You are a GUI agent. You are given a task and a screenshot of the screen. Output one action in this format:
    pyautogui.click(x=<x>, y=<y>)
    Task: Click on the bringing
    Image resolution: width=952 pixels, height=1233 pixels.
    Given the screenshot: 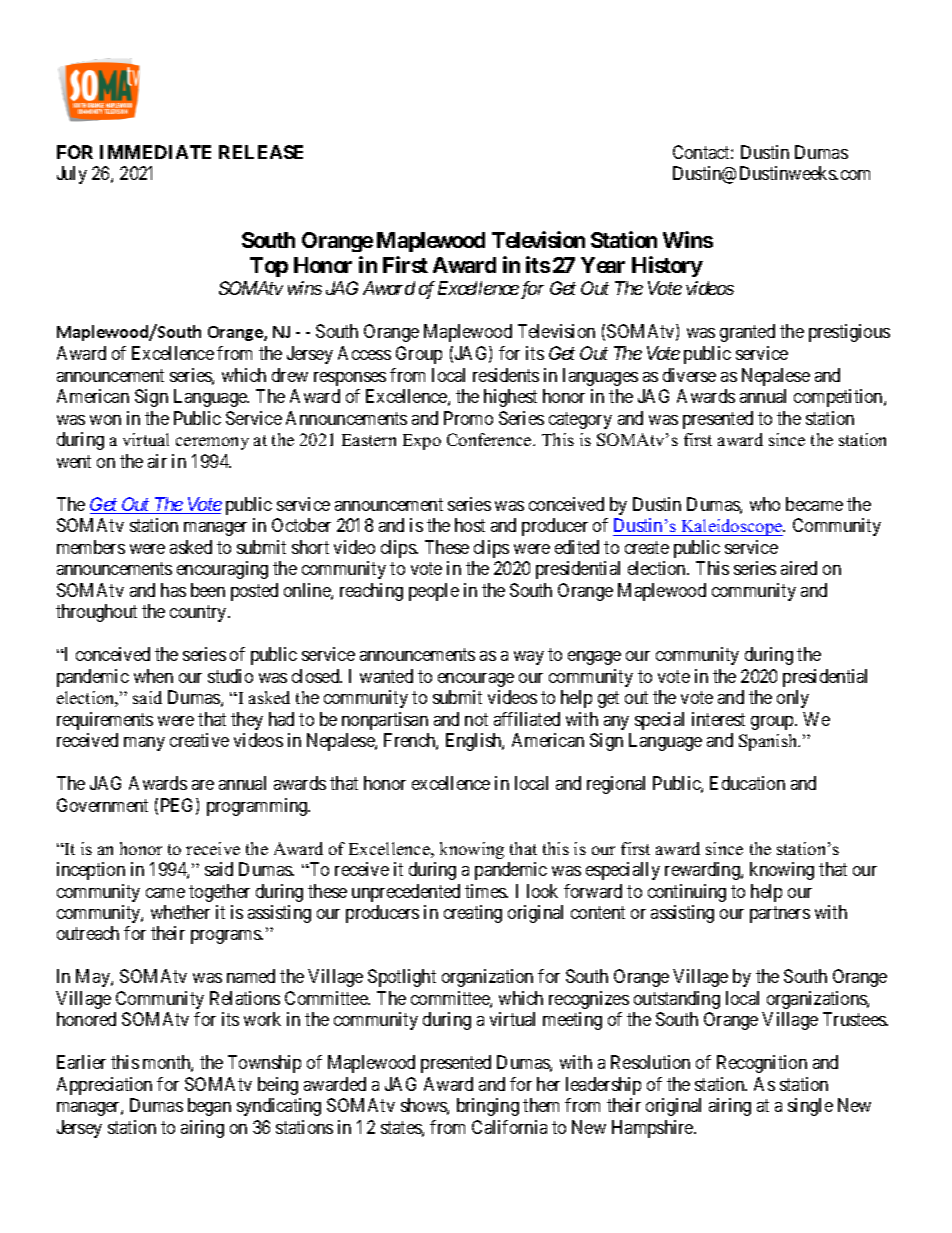 What is the action you would take?
    pyautogui.click(x=488, y=1107)
